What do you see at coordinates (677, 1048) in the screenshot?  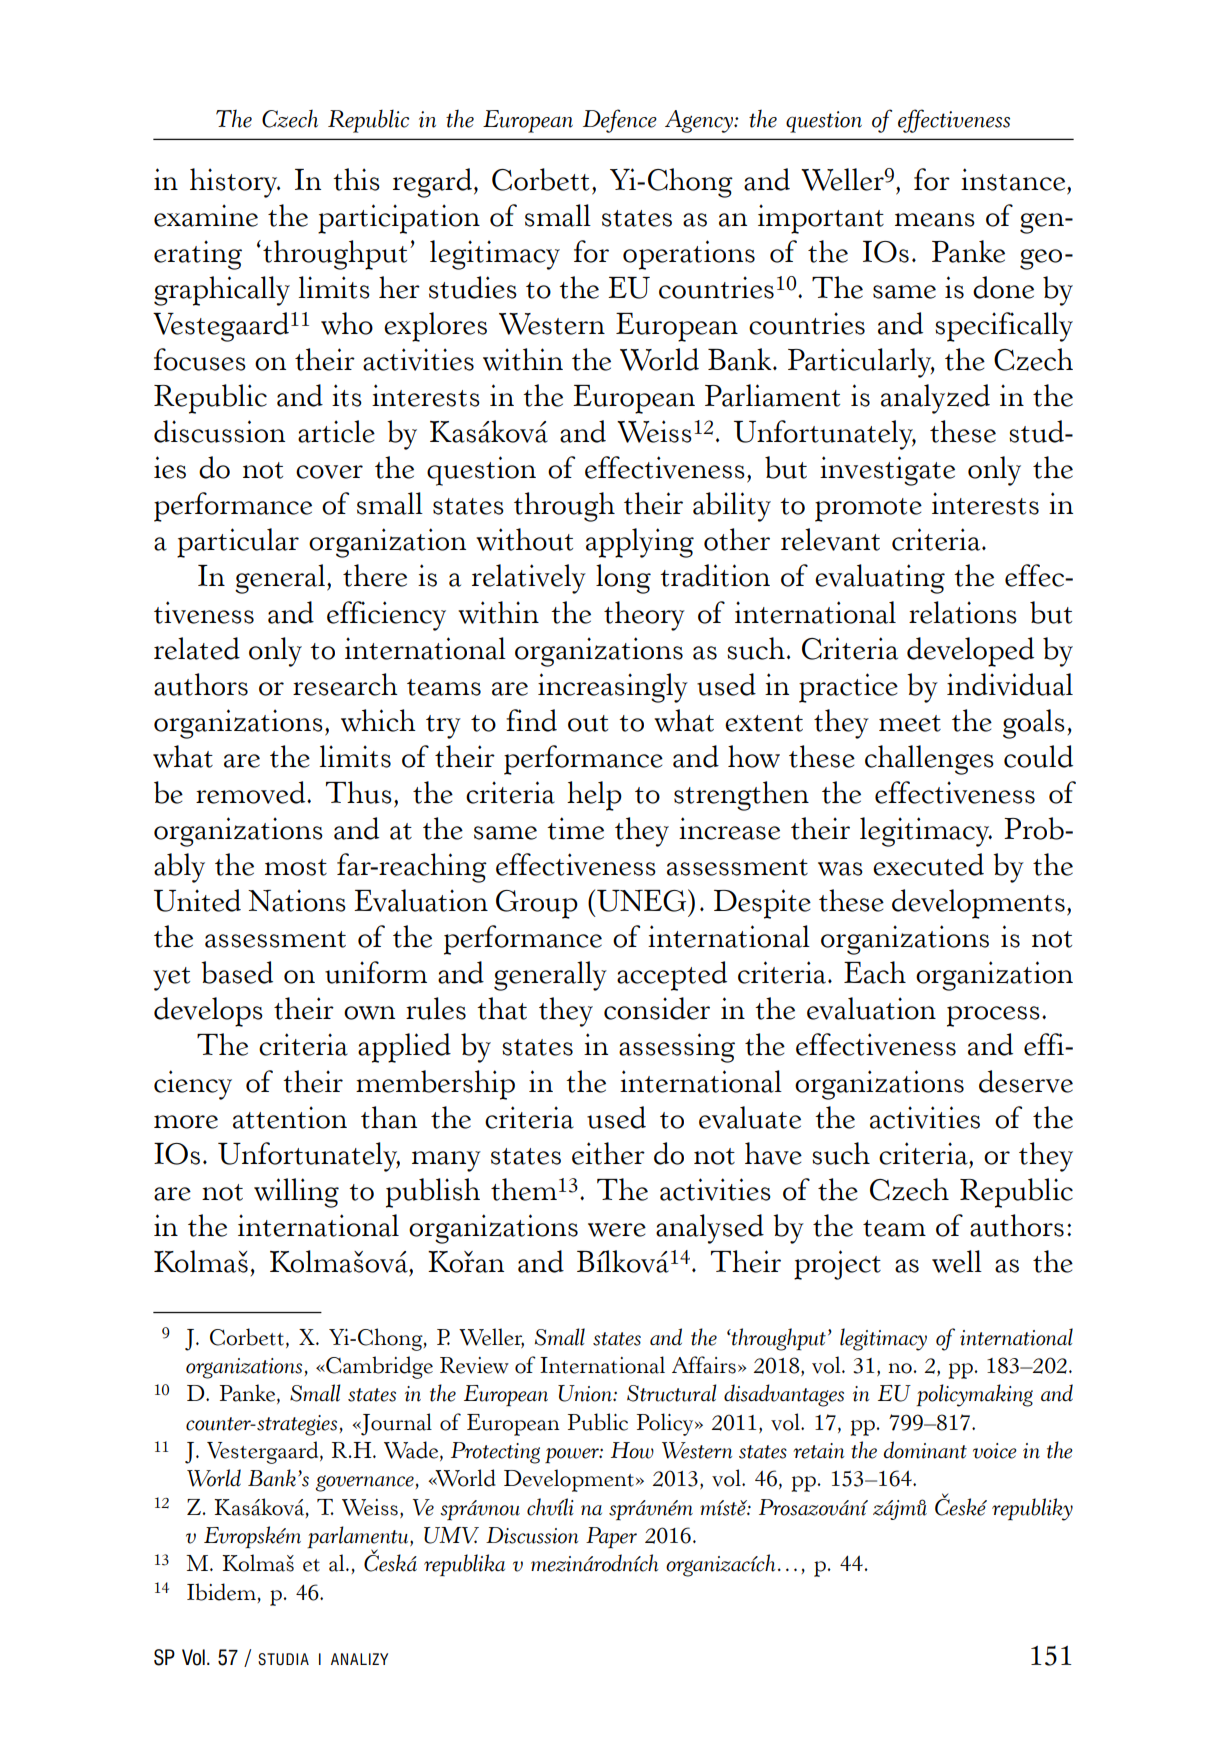 I see `assessing` at bounding box center [677, 1048].
